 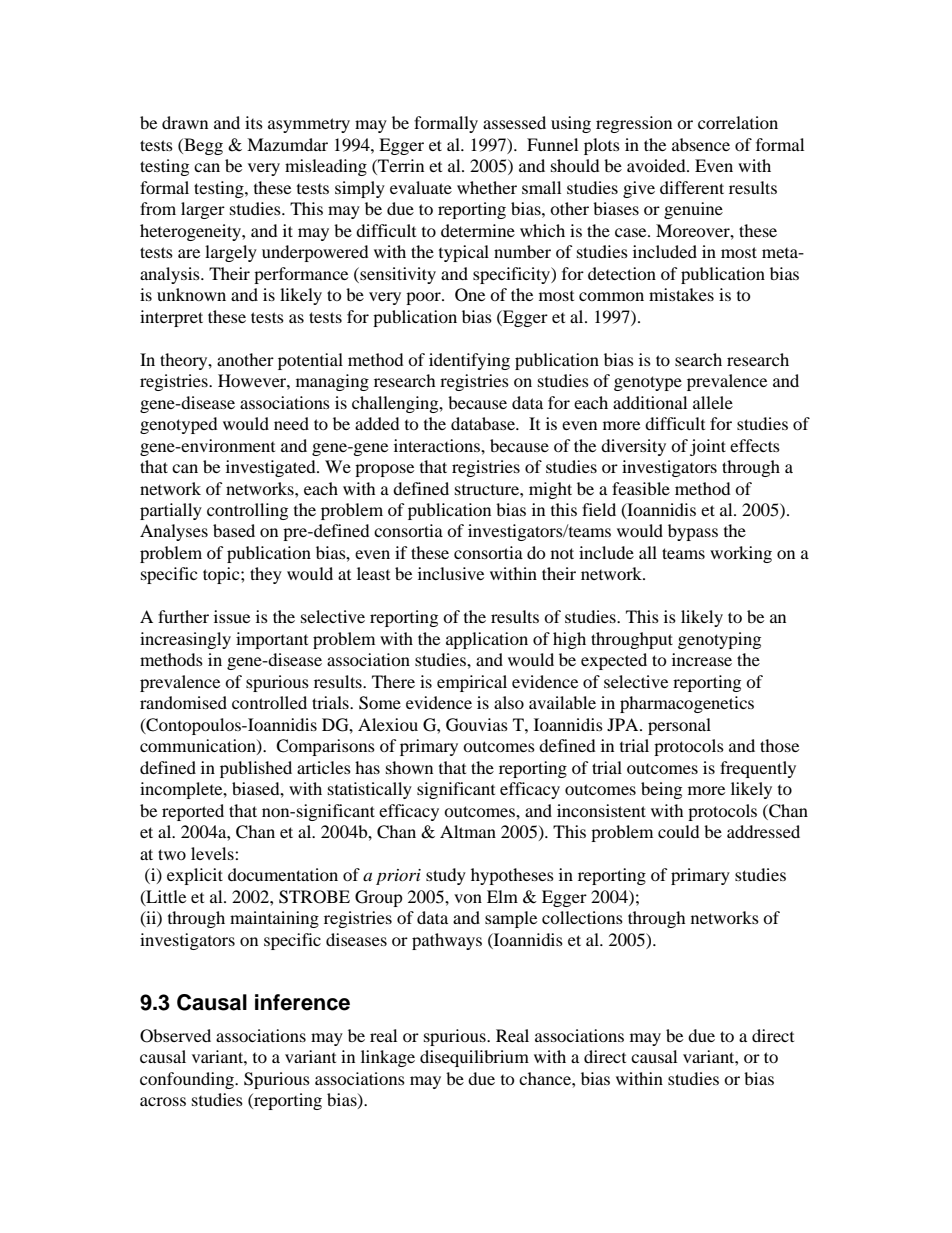 I want to click on published, so click(x=256, y=769).
